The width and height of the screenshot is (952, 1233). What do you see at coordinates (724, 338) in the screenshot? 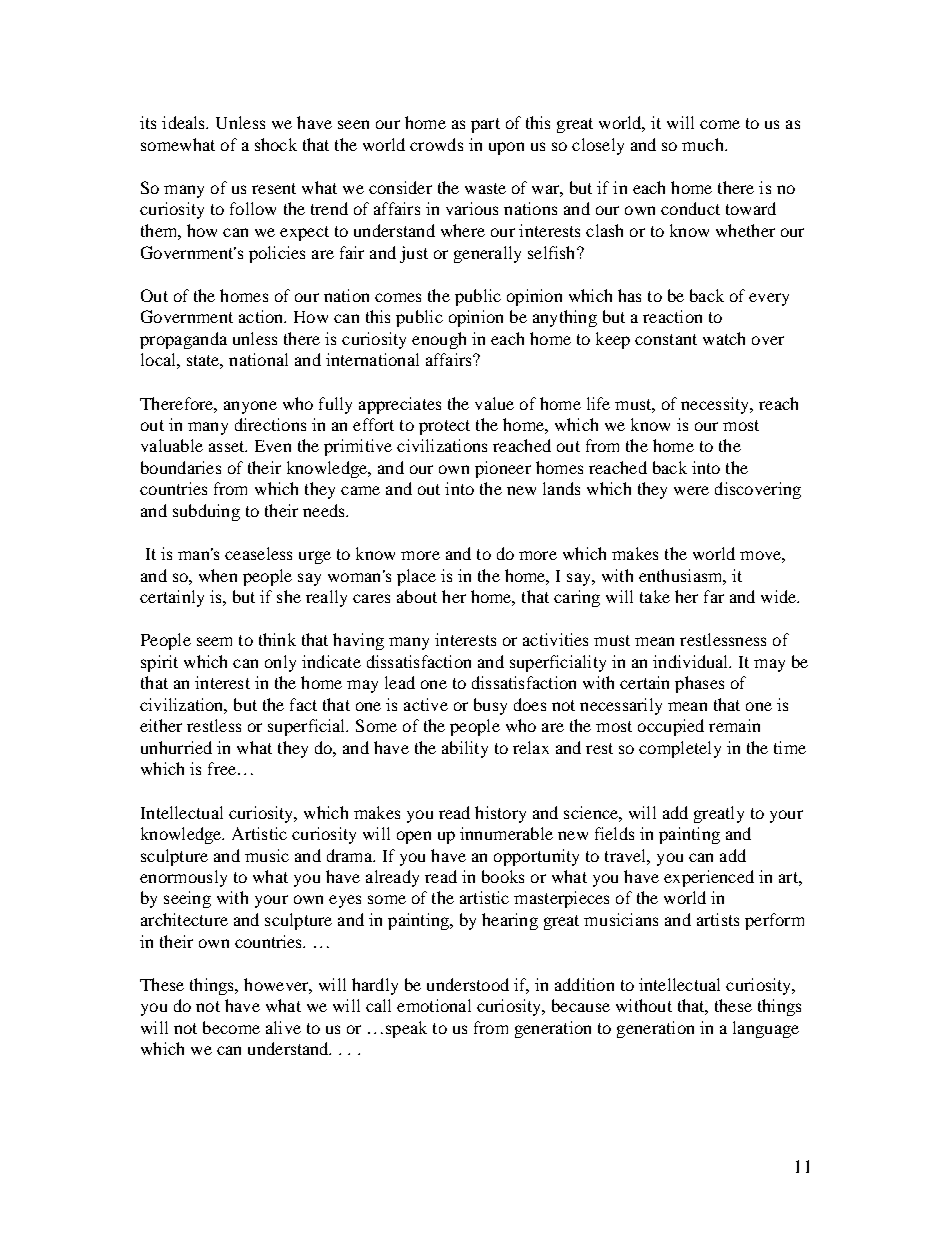
I see `watch` at bounding box center [724, 338].
